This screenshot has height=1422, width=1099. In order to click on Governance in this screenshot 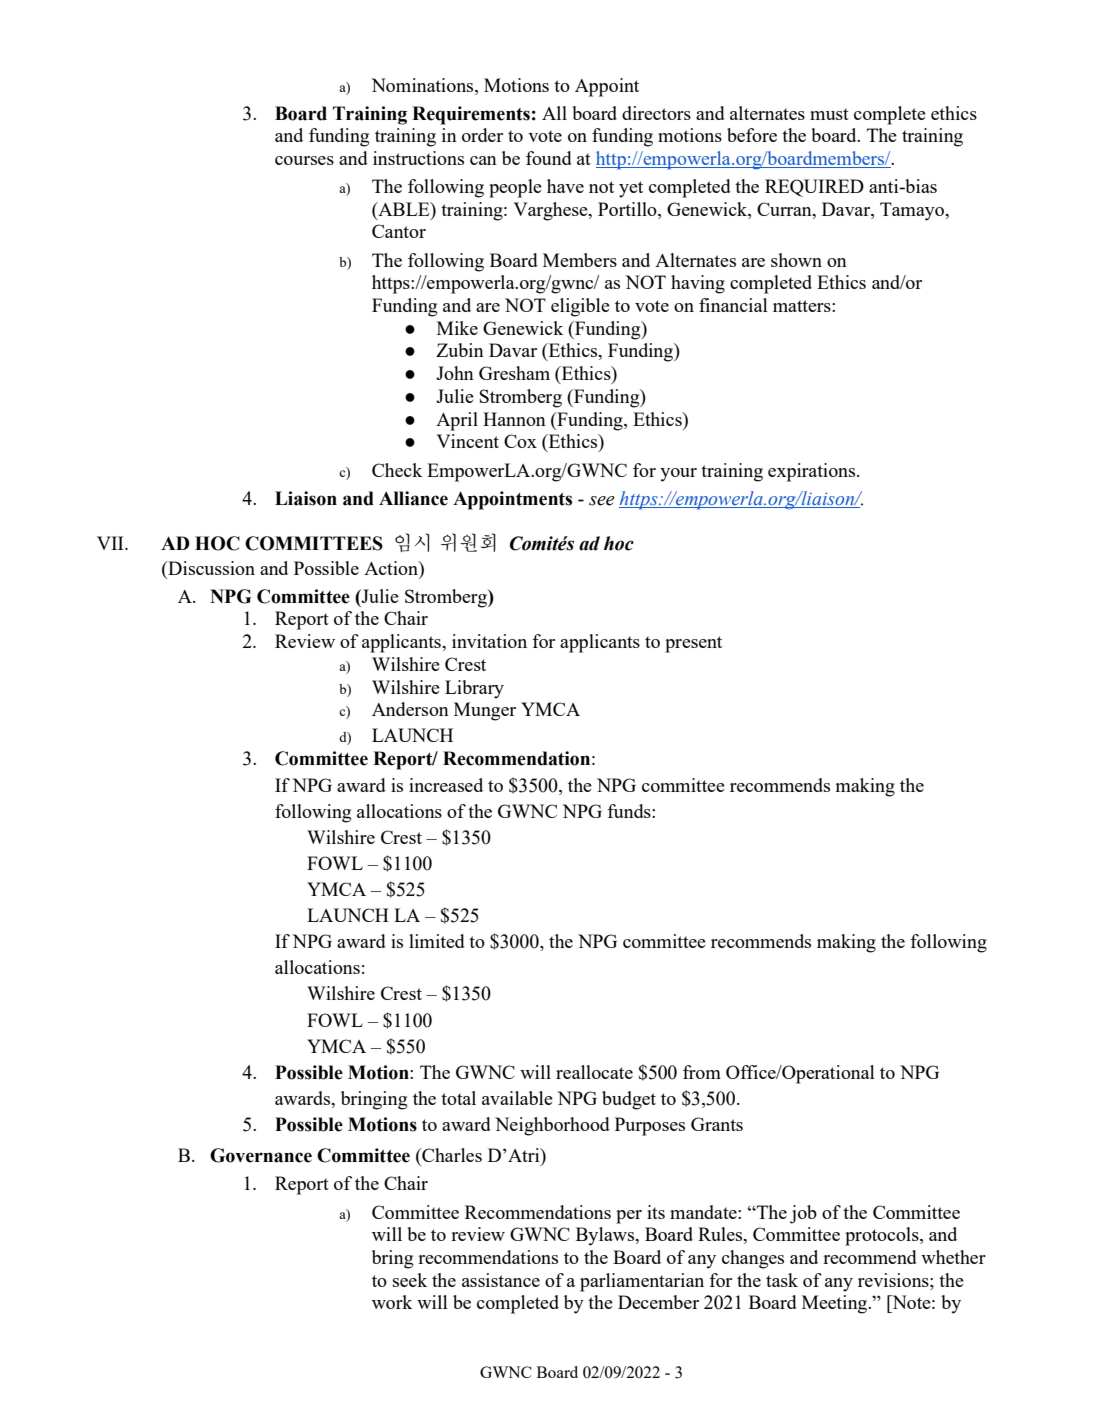, I will do `click(261, 1155)`.
